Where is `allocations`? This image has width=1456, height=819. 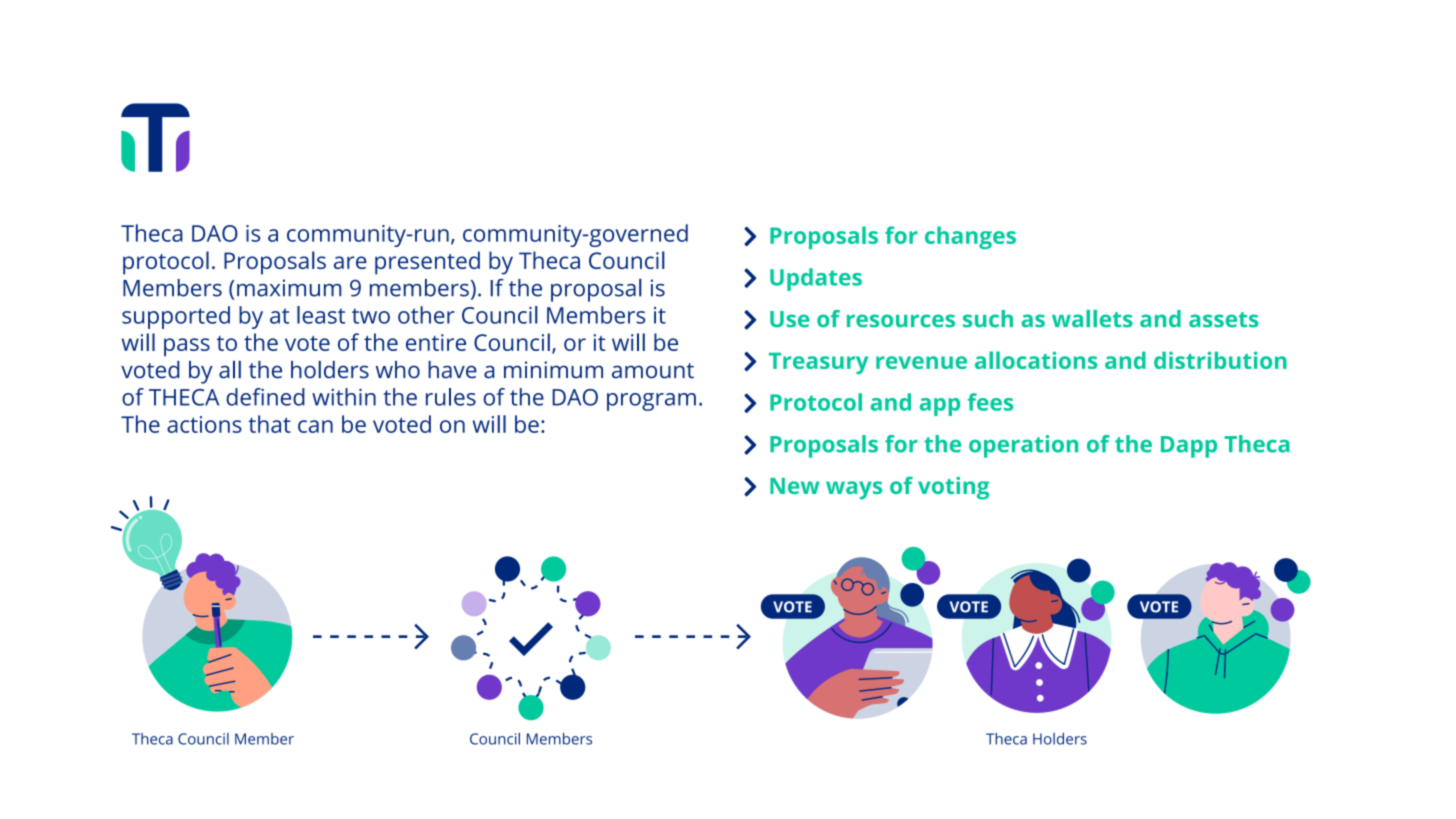 allocations is located at coordinates (1036, 360).
